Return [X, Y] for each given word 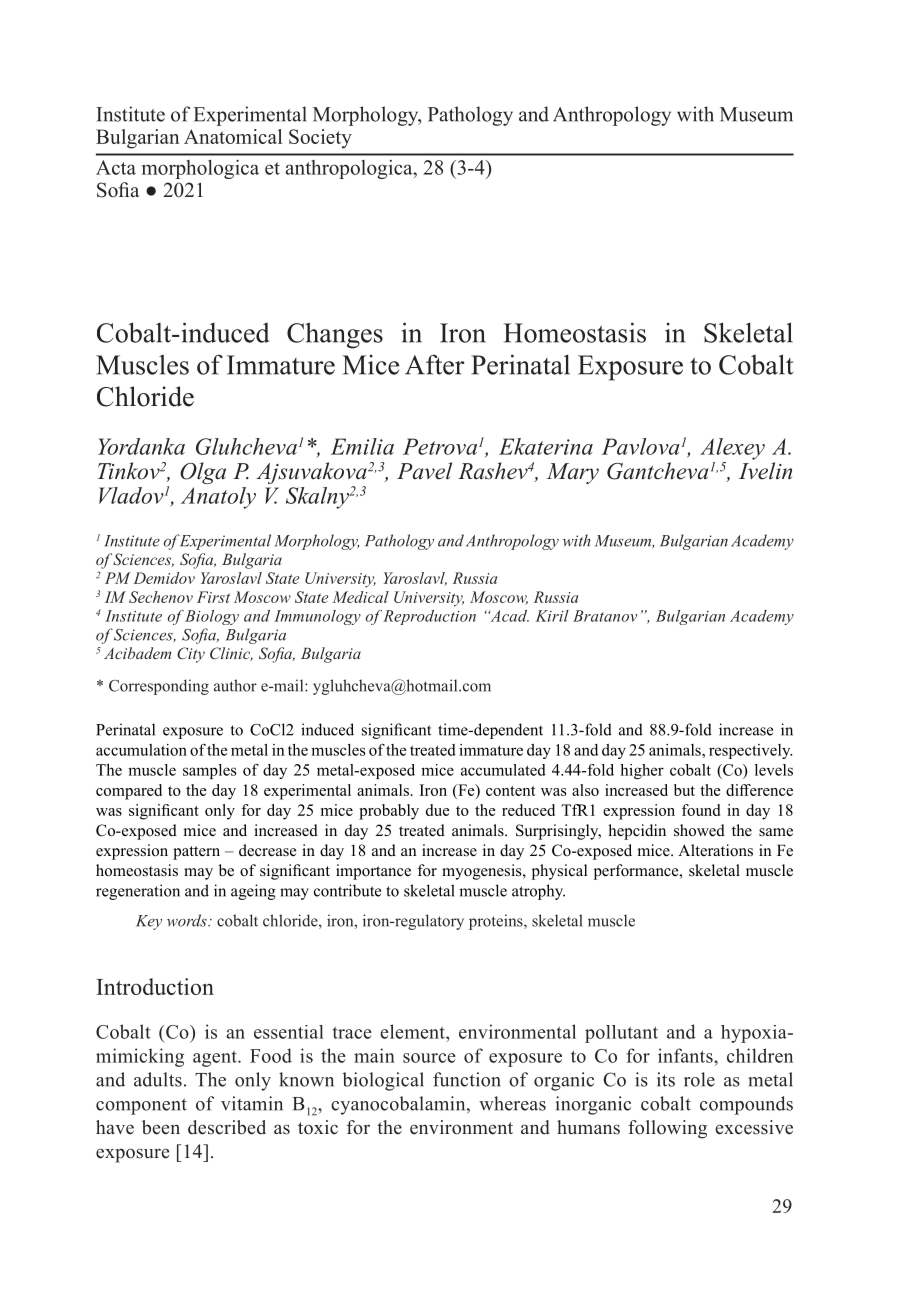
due [438, 810]
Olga [203, 473]
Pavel [424, 471]
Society [320, 139]
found [701, 810]
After [435, 364]
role [699, 1079]
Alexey [732, 449]
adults [158, 1079]
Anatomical [233, 136]
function [467, 1079]
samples [209, 771]
